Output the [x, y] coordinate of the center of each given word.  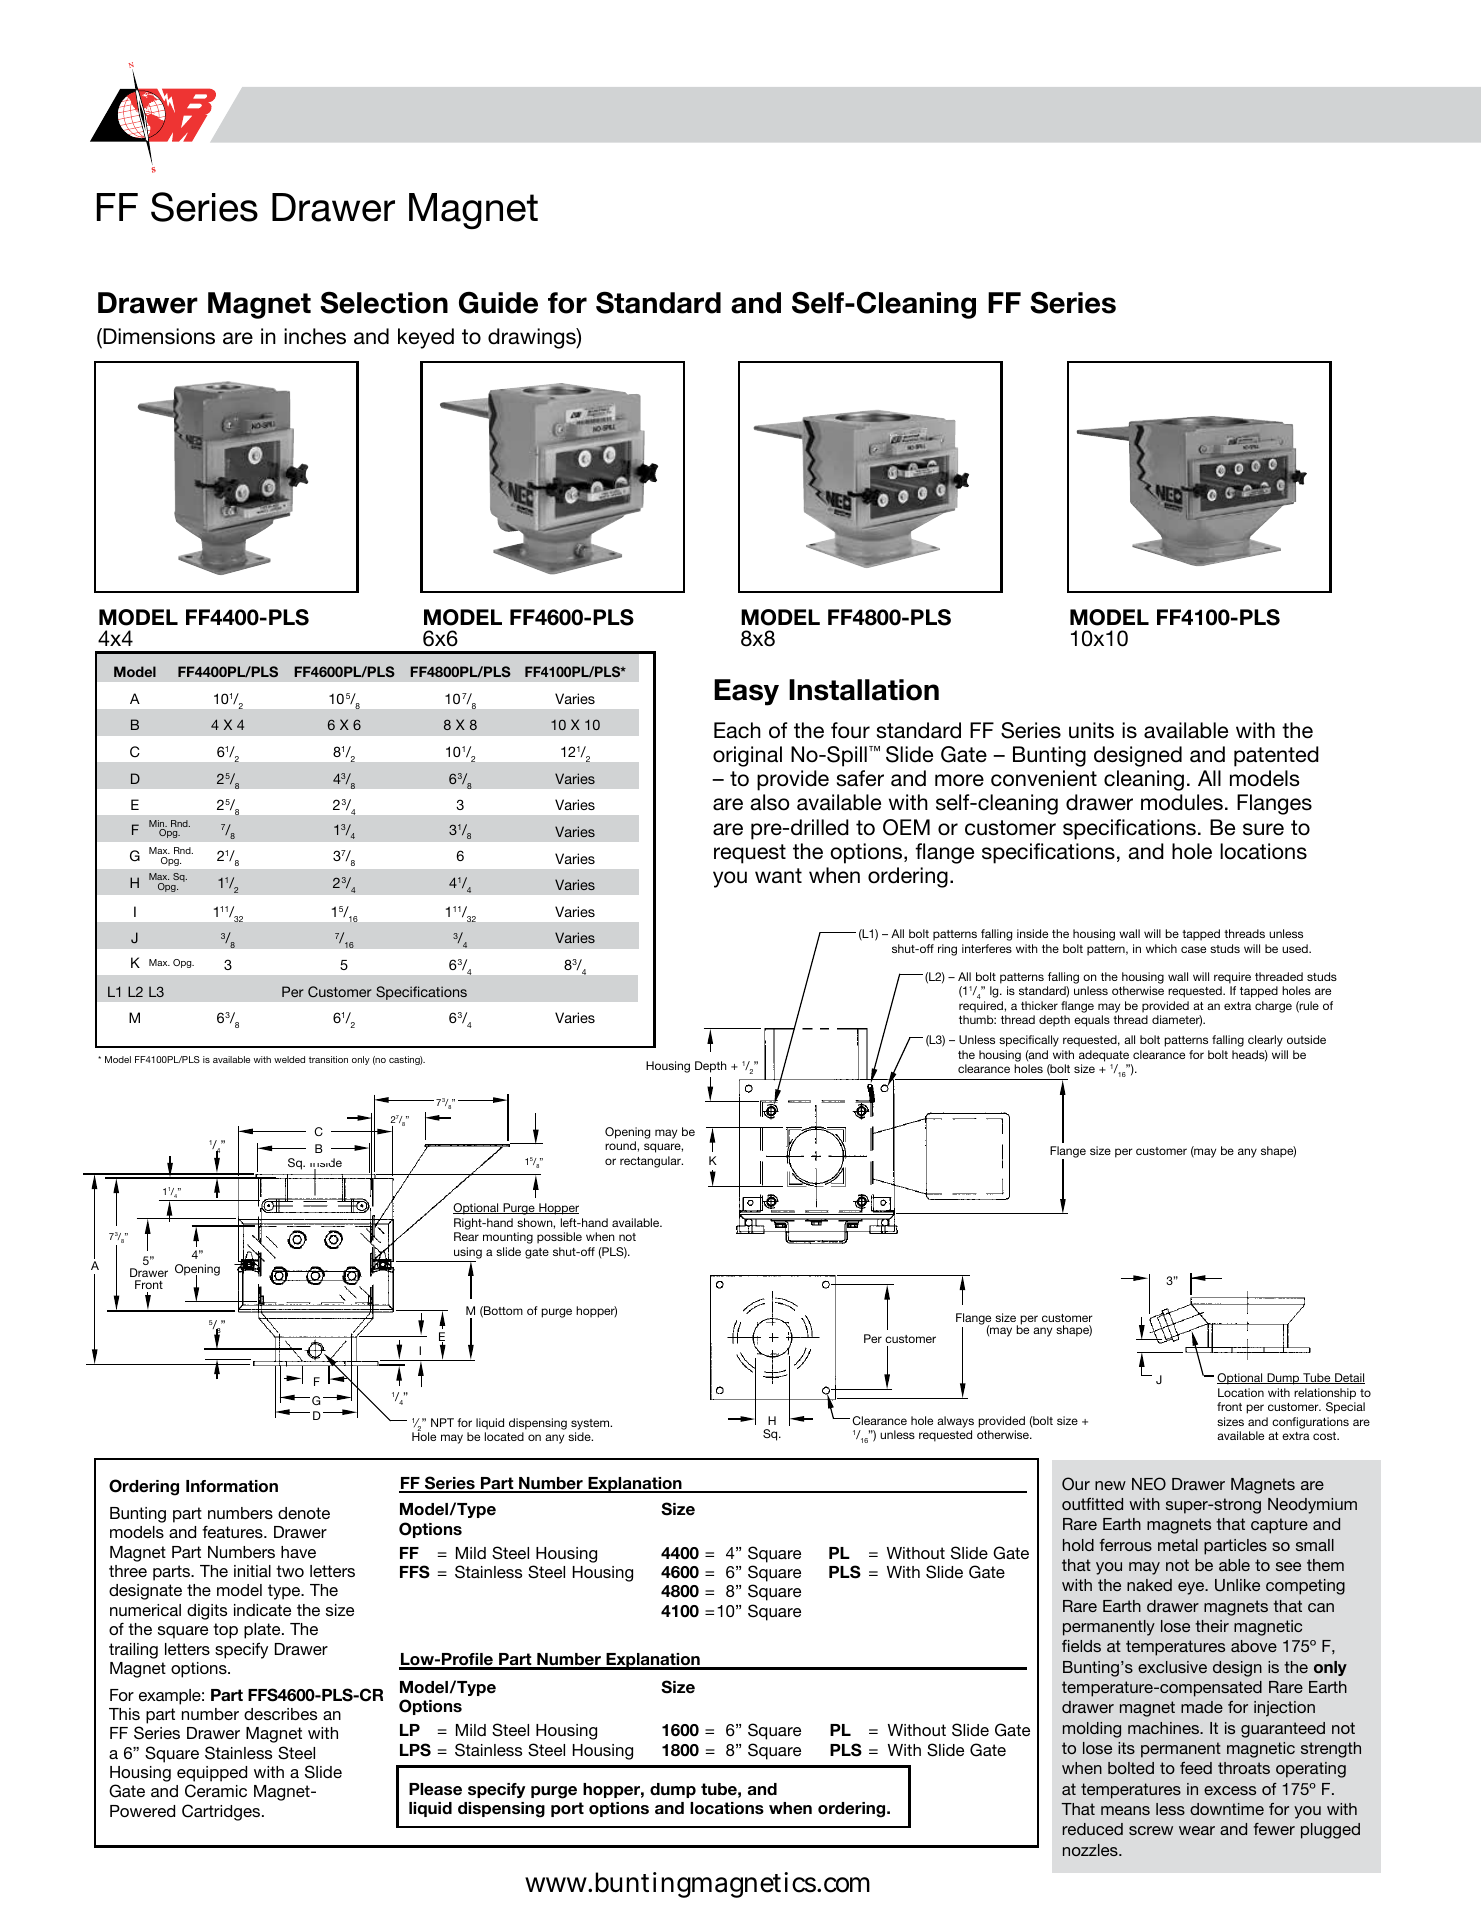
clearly [1265, 1041]
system [591, 1424]
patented [1276, 756]
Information [232, 1486]
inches [315, 336]
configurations [1310, 1423]
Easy [746, 692]
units [1091, 730]
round [621, 1145]
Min [158, 825]
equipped [212, 1774]
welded [289, 1059]
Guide [498, 302]
